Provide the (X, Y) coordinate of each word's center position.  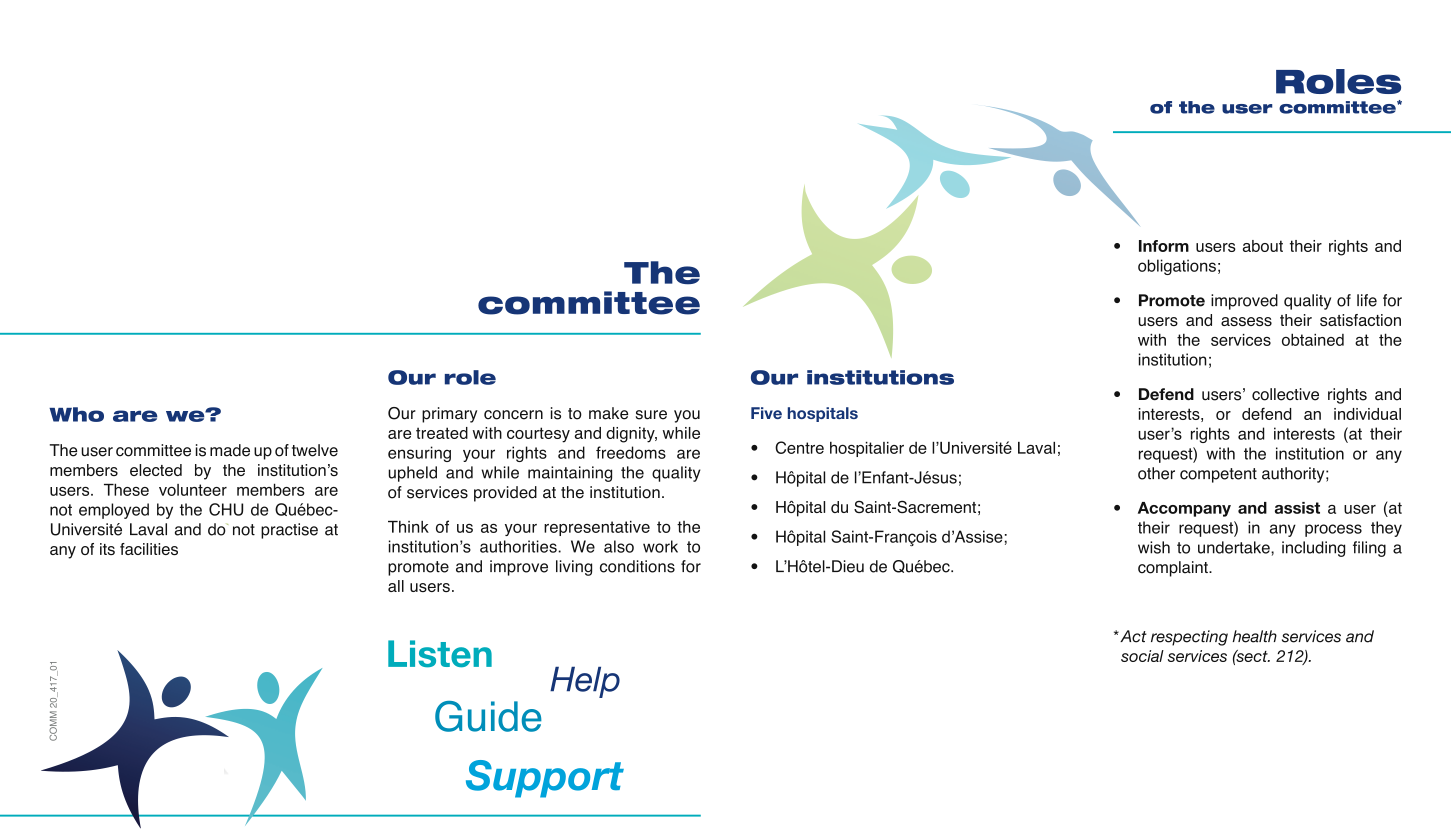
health (1255, 636)
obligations (1177, 267)
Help (585, 682)
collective (1285, 394)
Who (76, 414)
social (1142, 656)
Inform (1164, 246)
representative (597, 528)
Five (766, 413)
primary (449, 415)
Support (545, 779)
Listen (440, 654)
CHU (226, 509)
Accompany (1184, 509)
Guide (488, 716)
